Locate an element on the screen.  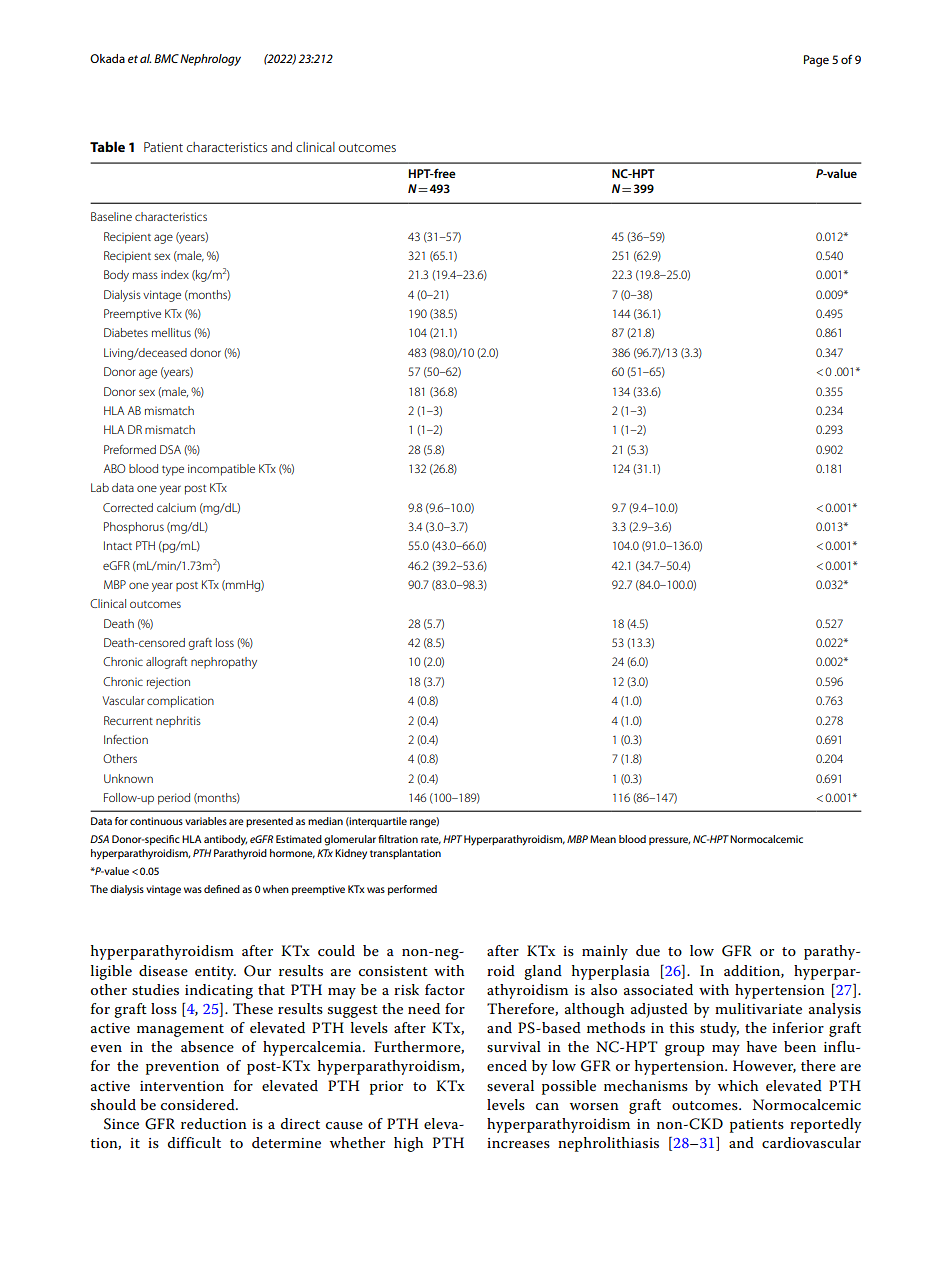
index is located at coordinates (175, 274).
